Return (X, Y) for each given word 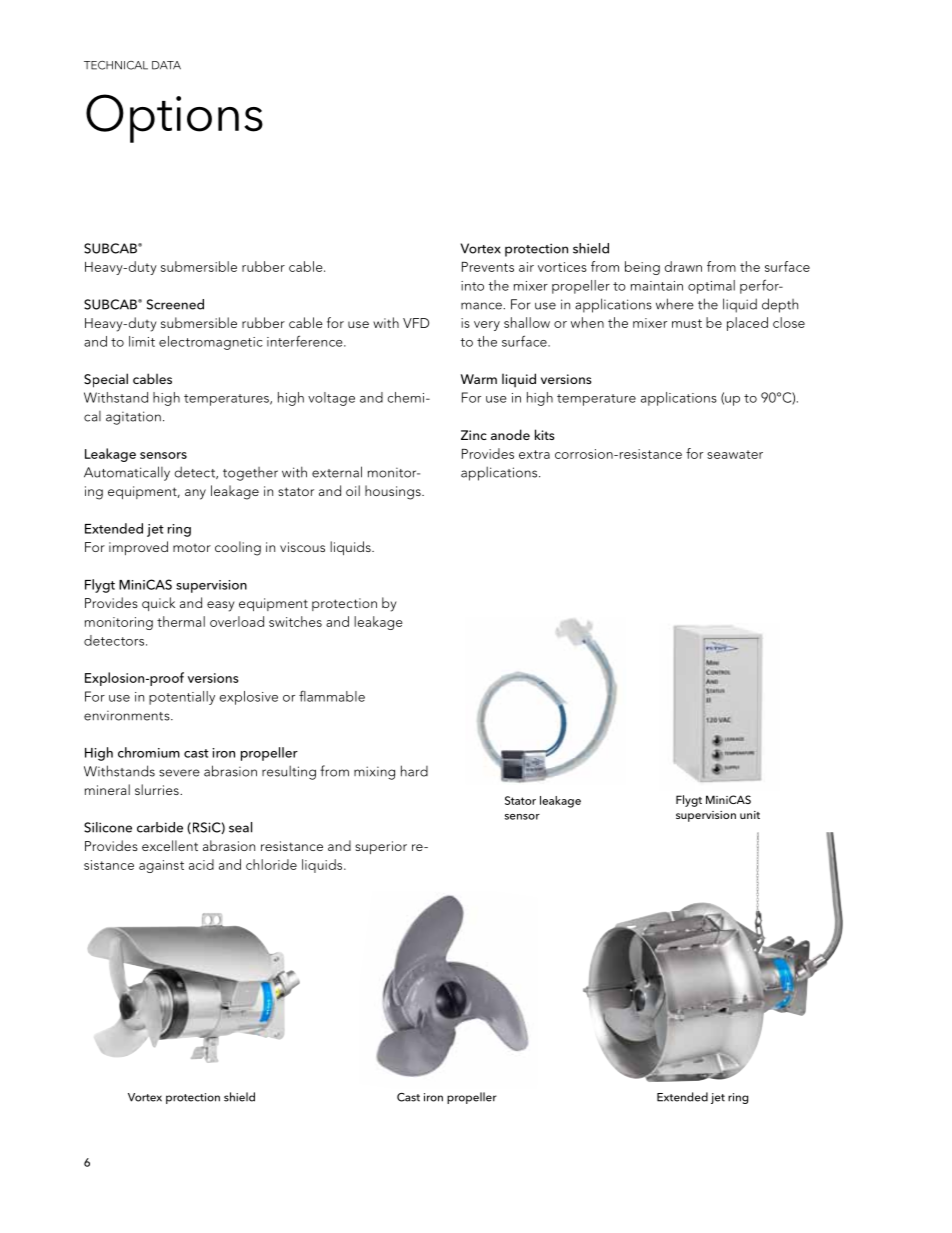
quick (158, 604)
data (166, 65)
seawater (735, 454)
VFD (416, 323)
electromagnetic (211, 343)
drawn (683, 266)
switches (295, 621)
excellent (170, 845)
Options (174, 118)
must (687, 323)
